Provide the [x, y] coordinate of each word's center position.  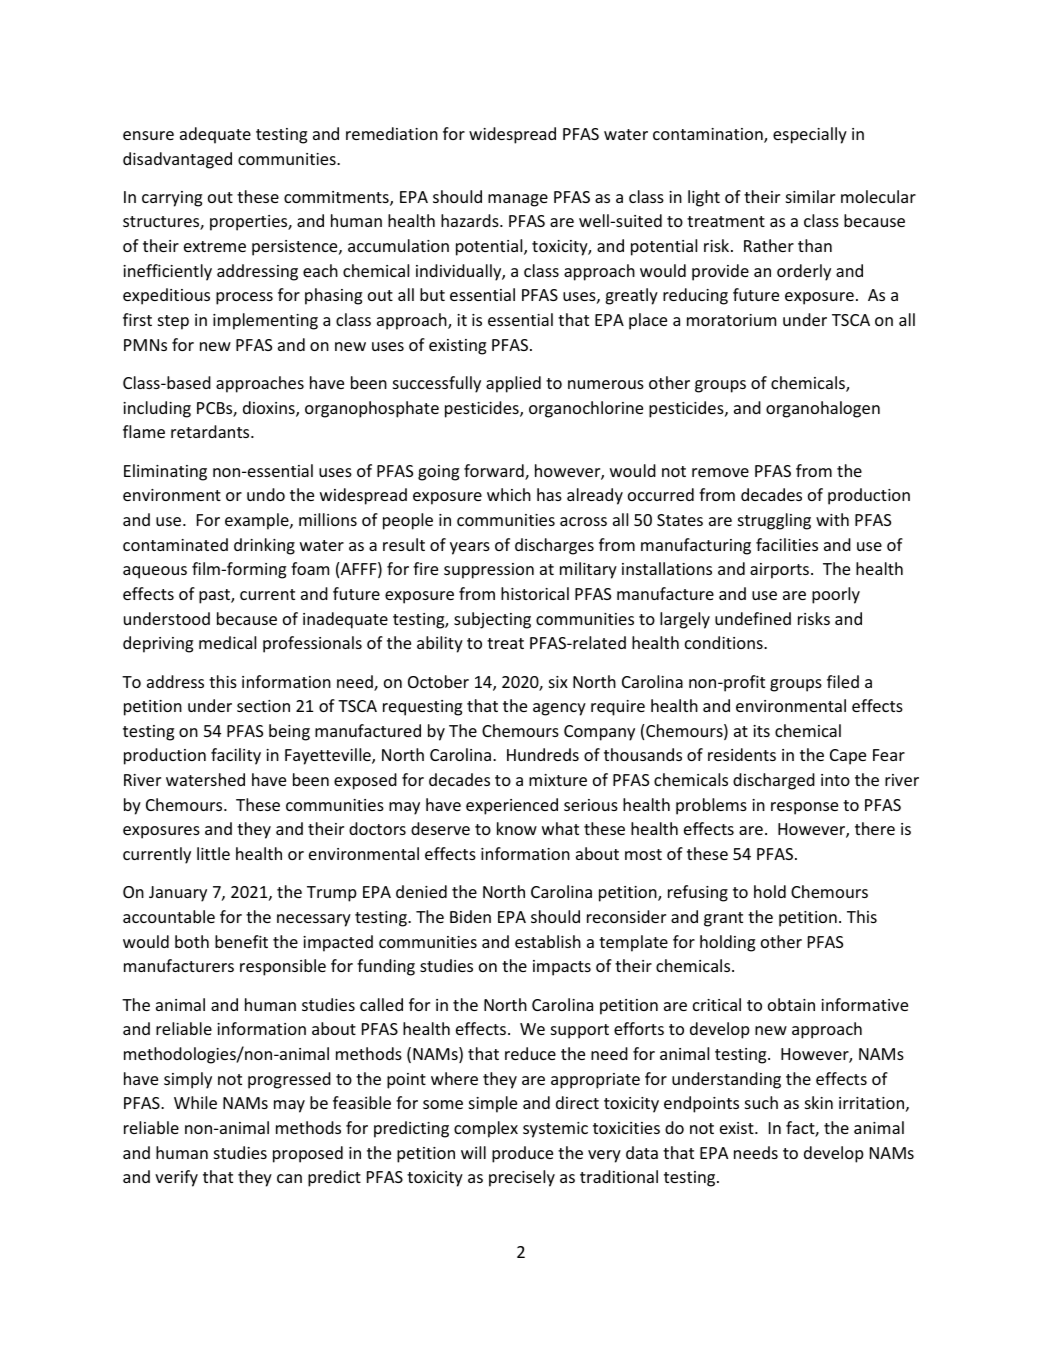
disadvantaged [177, 160]
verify [176, 1178]
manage [518, 200]
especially [810, 135]
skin [819, 1102]
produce [522, 1154]
